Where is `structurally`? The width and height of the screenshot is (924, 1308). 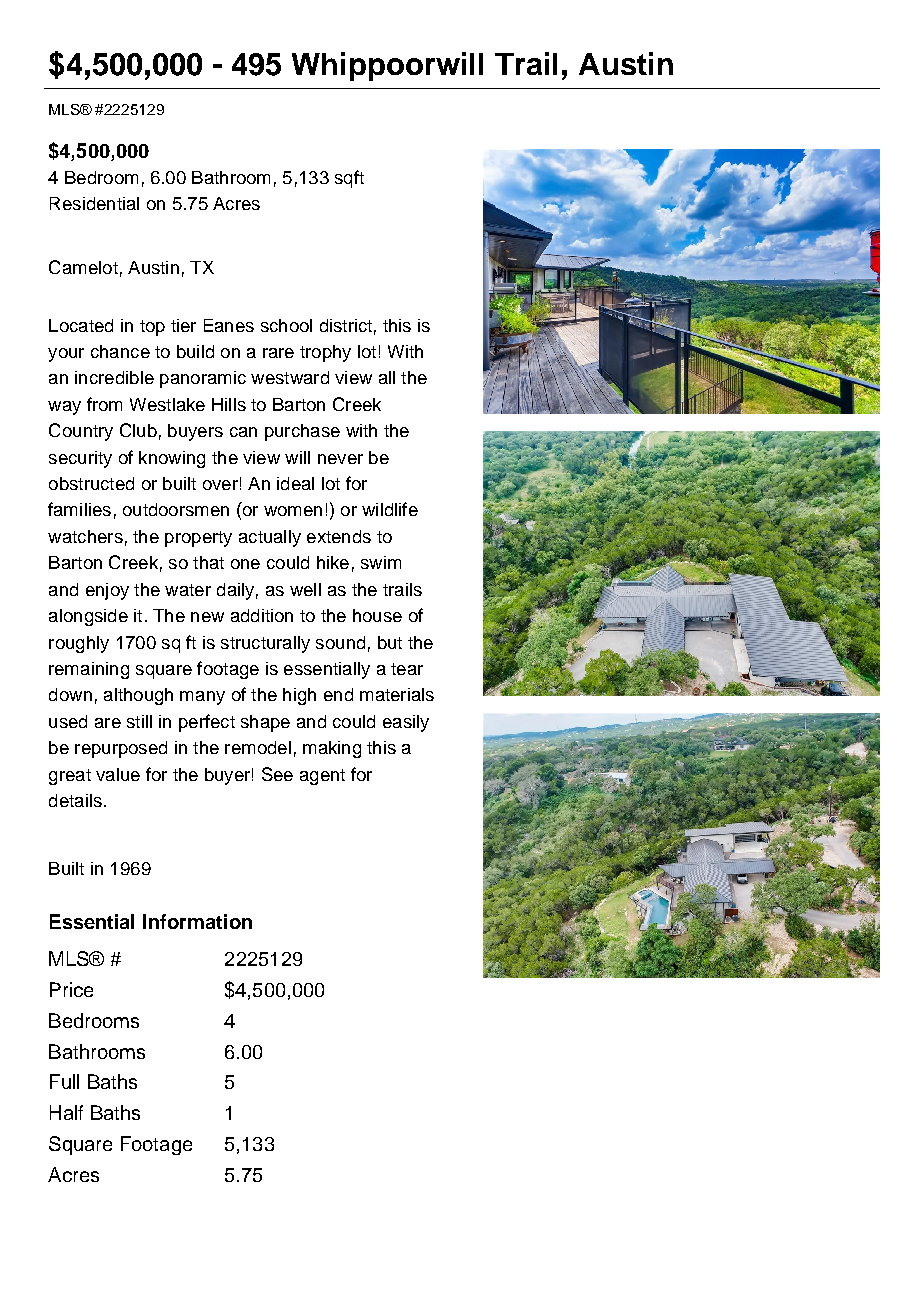 structurally is located at coordinates (265, 644).
